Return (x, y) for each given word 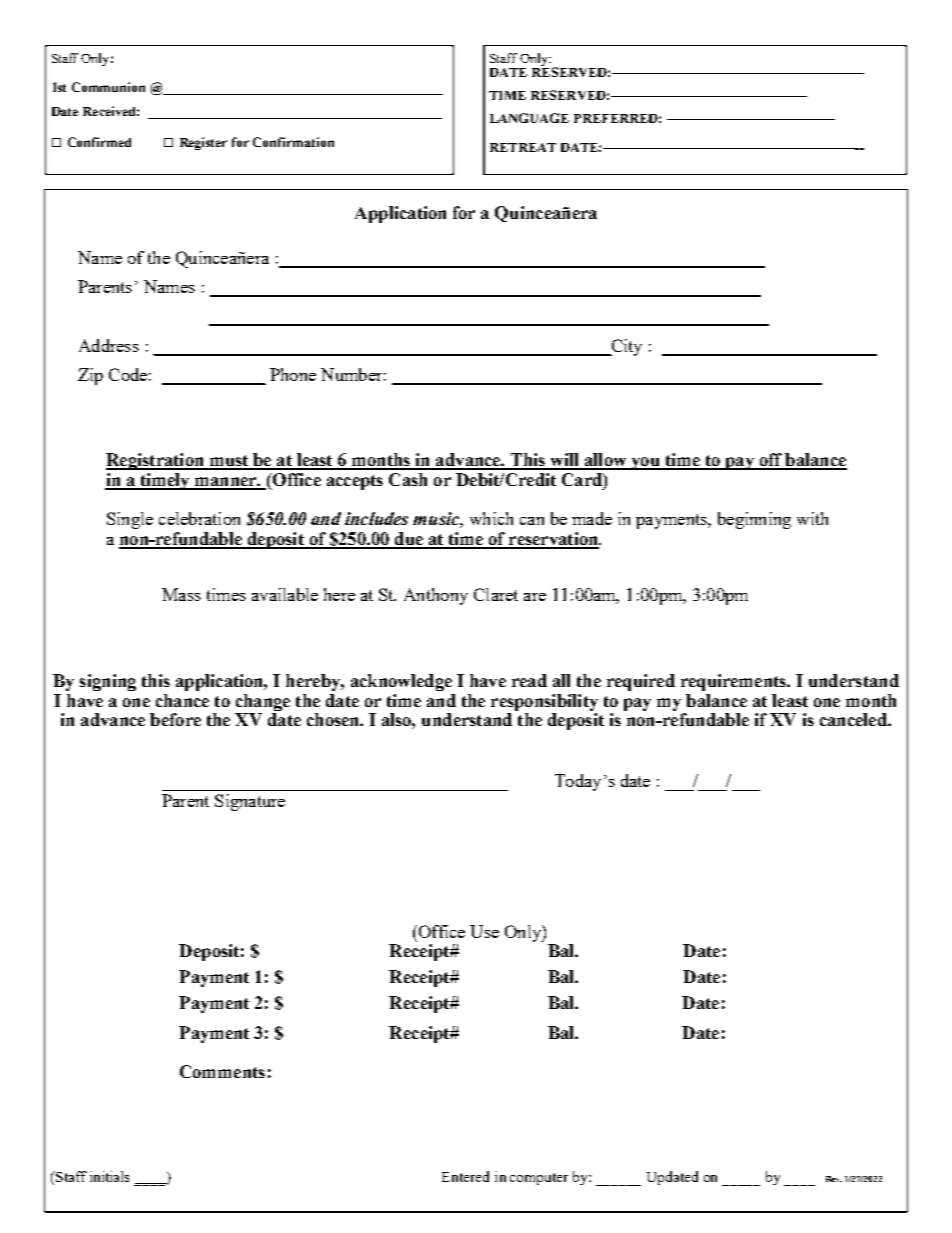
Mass (181, 594)
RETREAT (523, 147)
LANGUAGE (529, 118)
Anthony (436, 596)
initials (109, 1176)
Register (203, 143)
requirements (734, 682)
